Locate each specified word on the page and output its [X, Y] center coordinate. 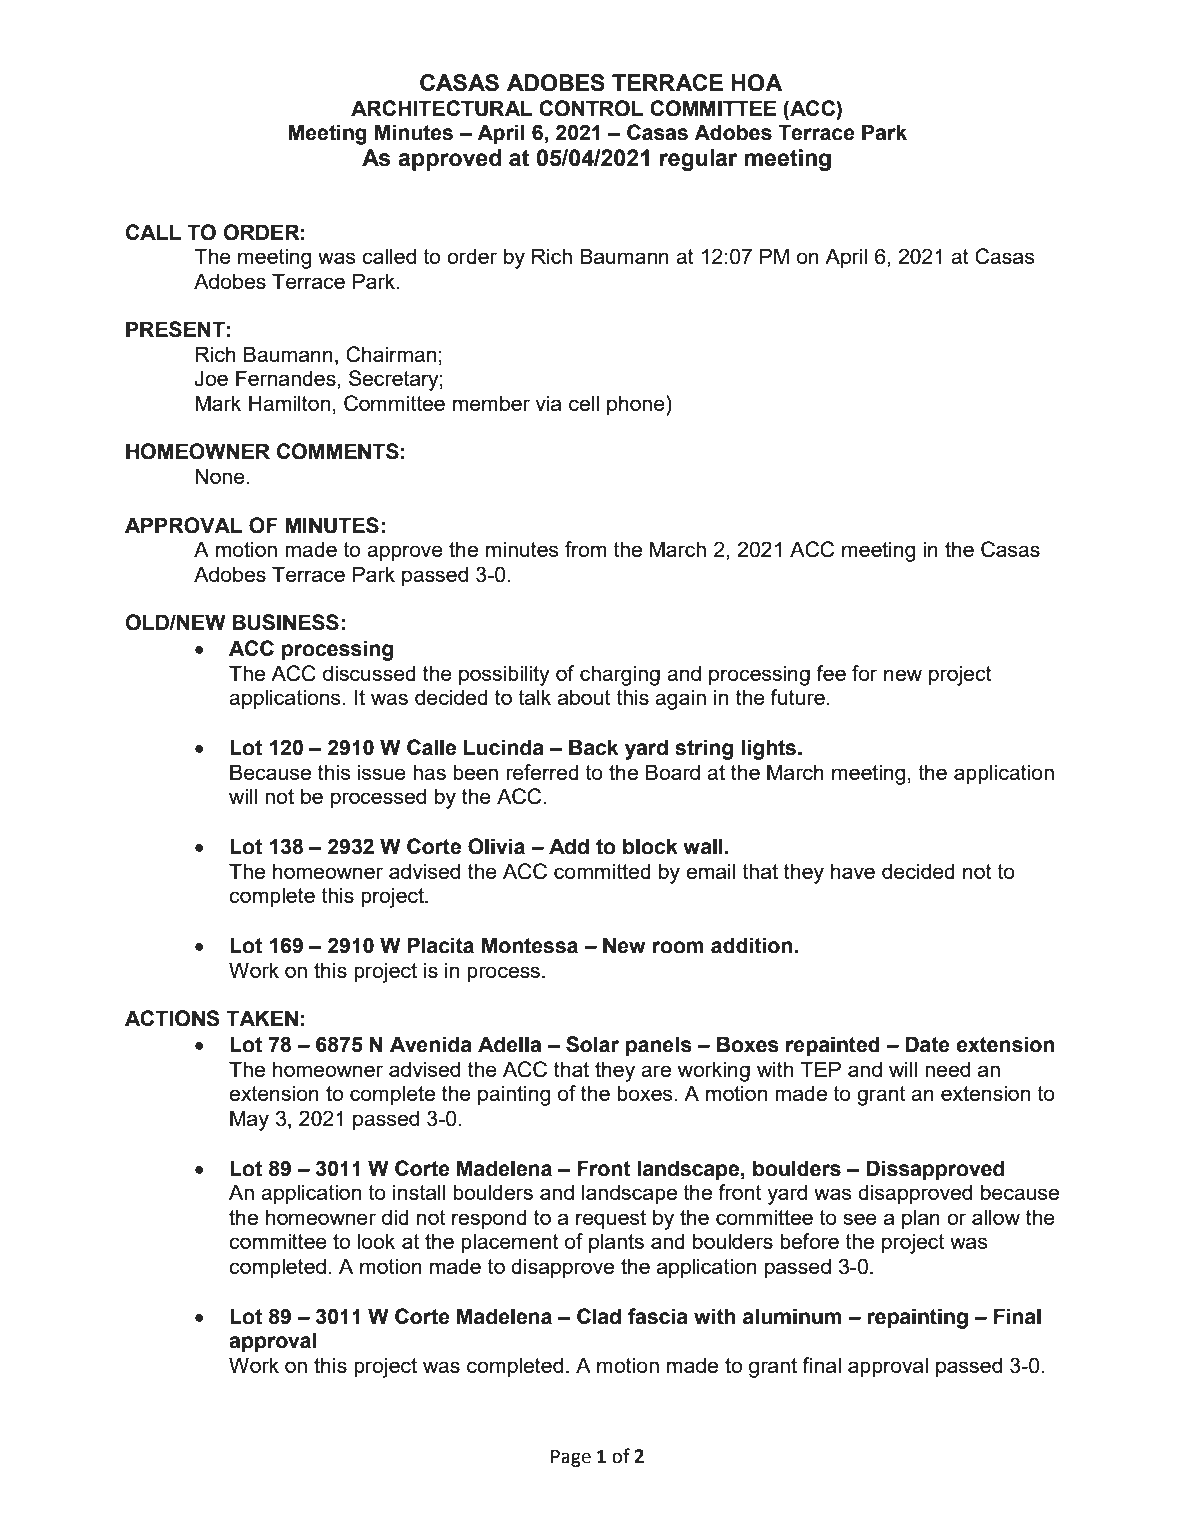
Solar [592, 1044]
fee [831, 673]
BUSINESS [285, 622]
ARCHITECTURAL [441, 108]
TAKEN [262, 1018]
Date [927, 1044]
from [585, 549]
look [376, 1241]
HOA [757, 83]
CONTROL [591, 108]
